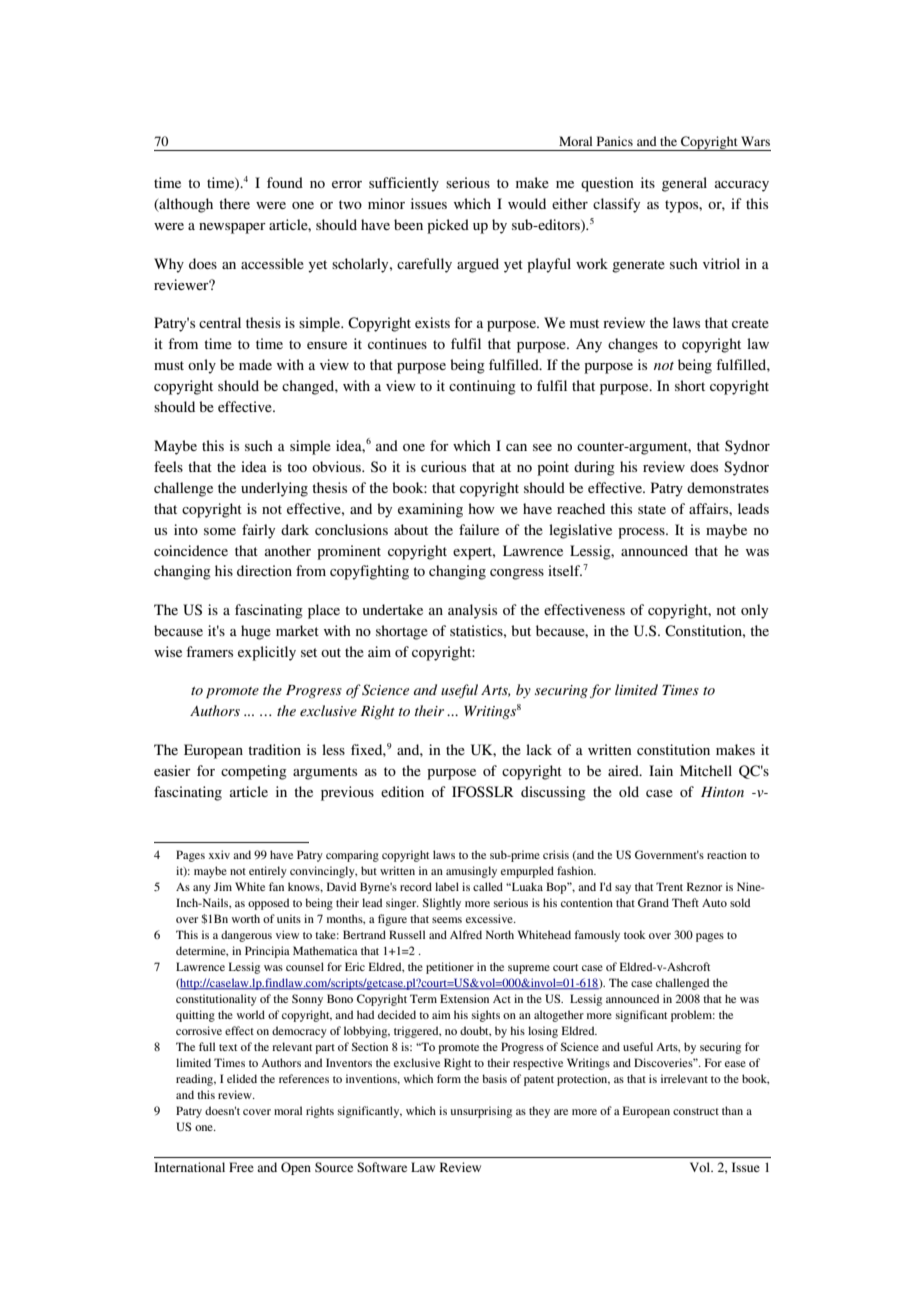 This page has width=924, height=1308. I want to click on made, so click(255, 364).
